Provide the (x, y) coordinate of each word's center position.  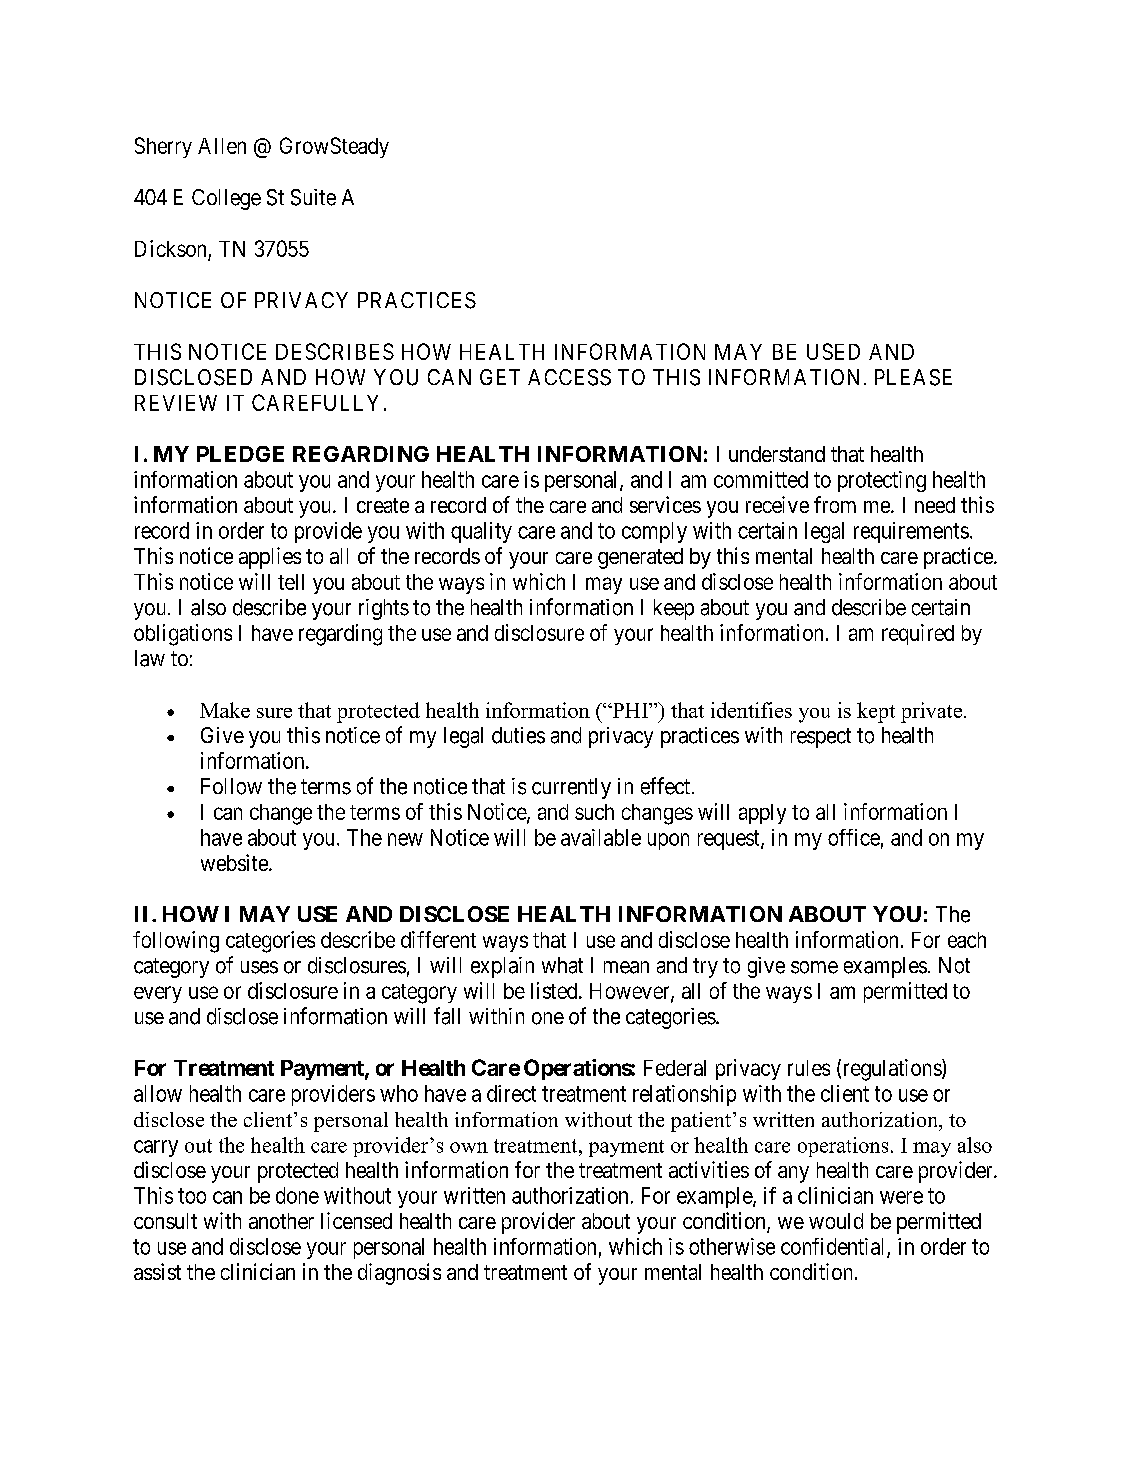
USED (833, 351)
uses (259, 967)
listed (555, 990)
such (594, 812)
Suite (313, 197)
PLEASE (913, 377)
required (918, 634)
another (281, 1221)
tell (291, 582)
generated (640, 558)
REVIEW (176, 403)
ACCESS (569, 377)
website (235, 862)
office (854, 837)
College (226, 199)
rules (809, 1068)
